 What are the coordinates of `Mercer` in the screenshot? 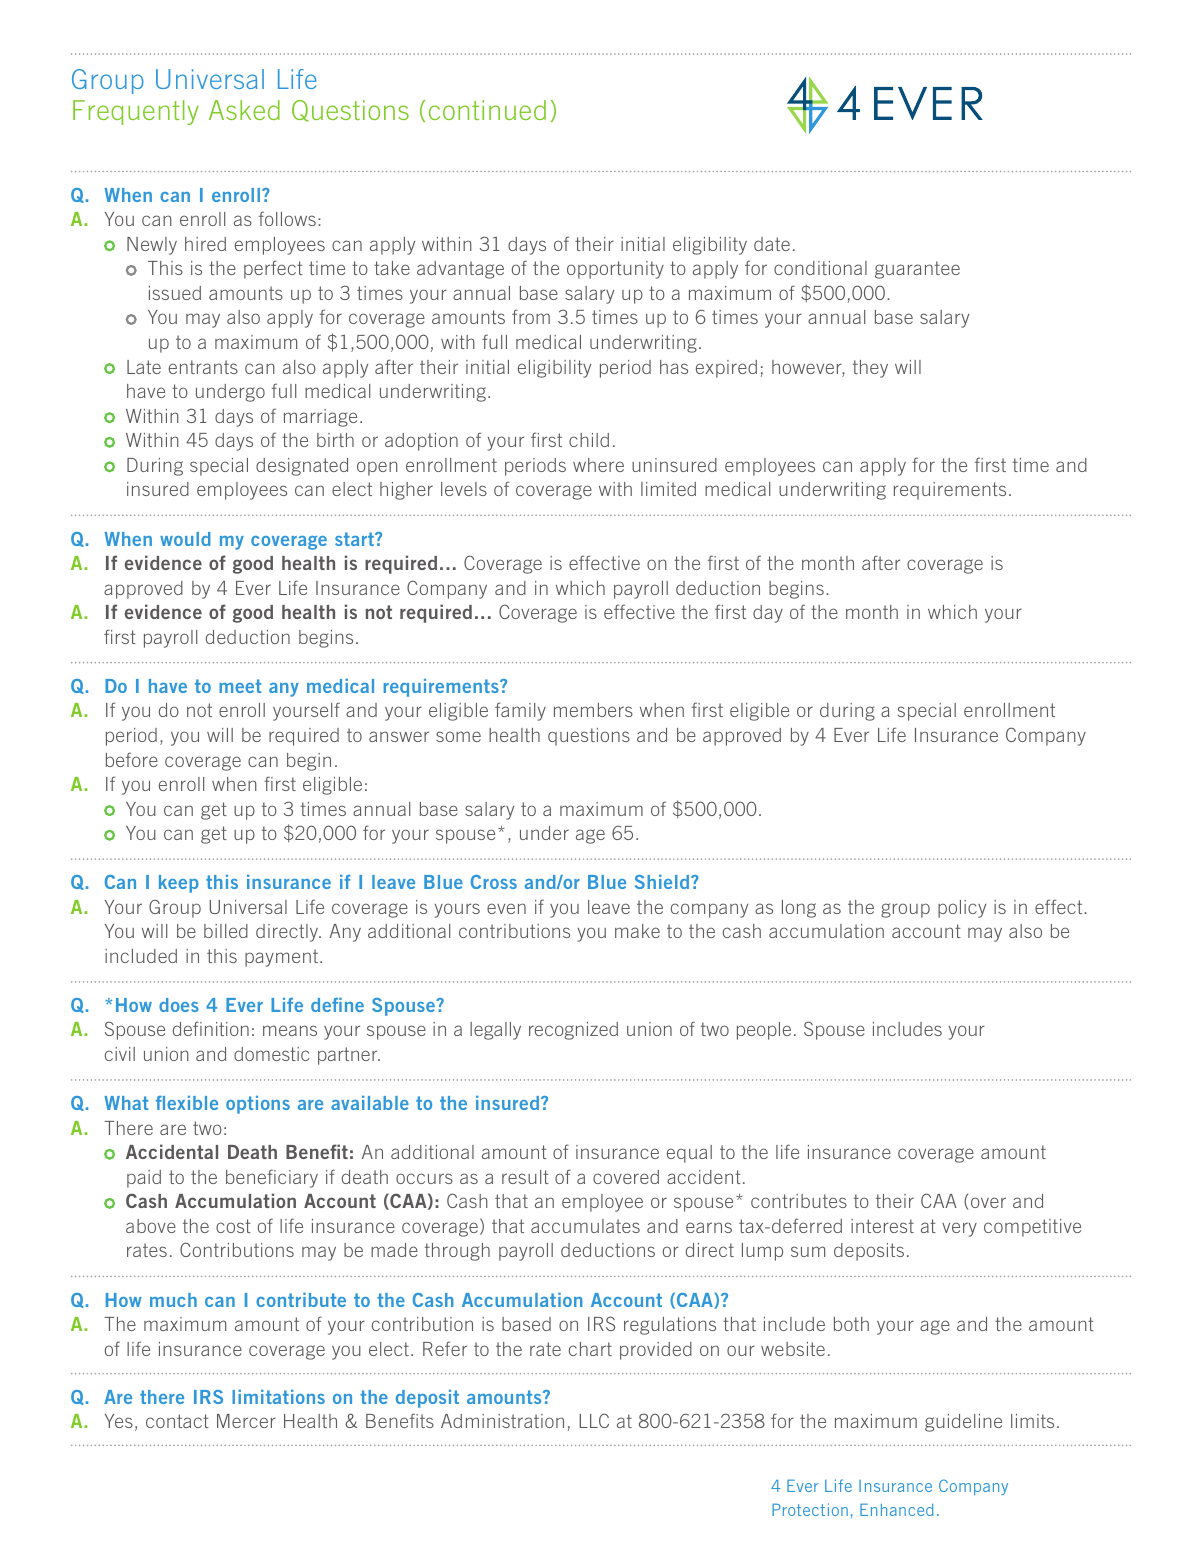 It's located at (246, 1421).
